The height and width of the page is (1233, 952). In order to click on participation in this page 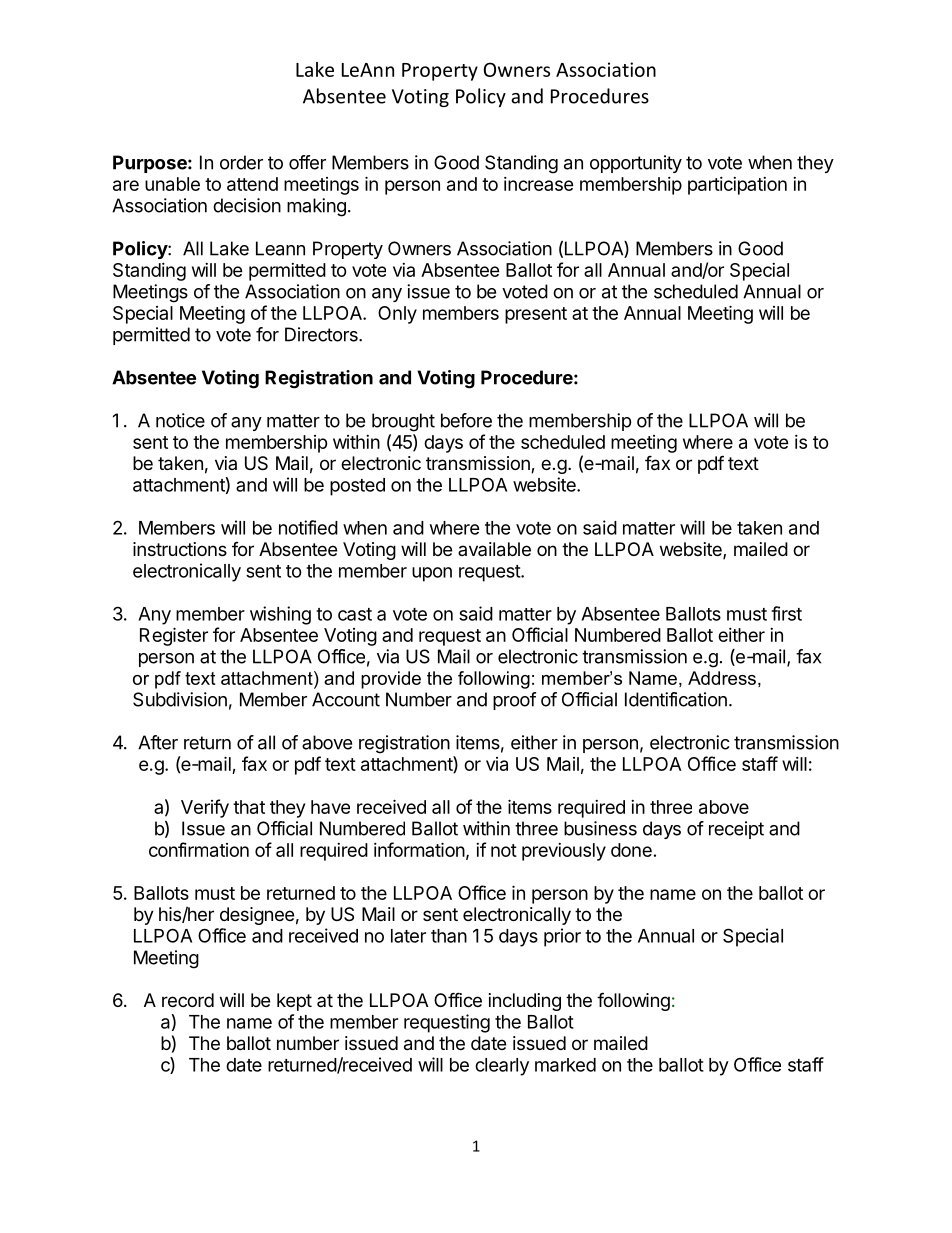, I will do `click(737, 186)`.
